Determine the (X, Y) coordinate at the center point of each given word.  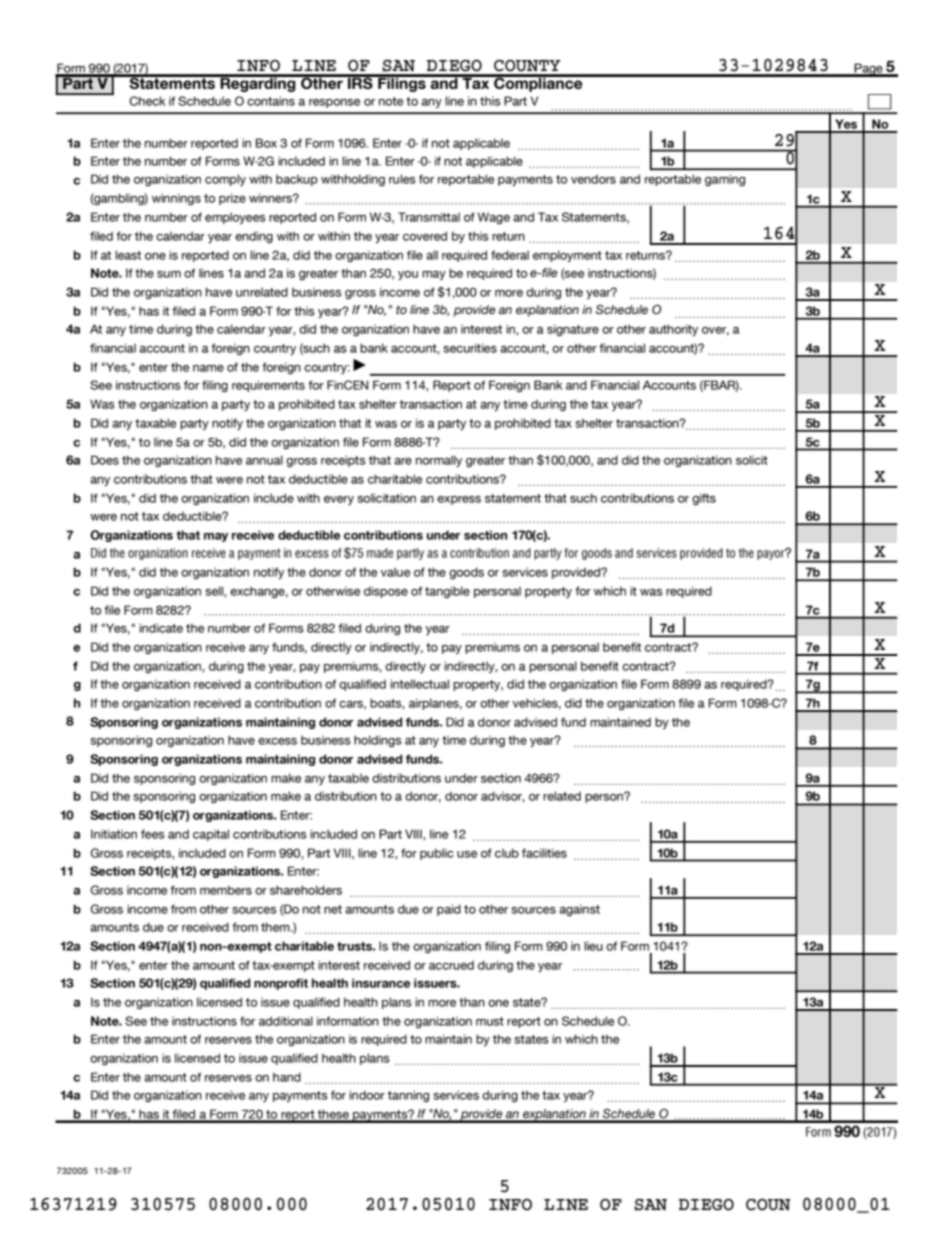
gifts (704, 499)
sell (215, 591)
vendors (593, 179)
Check (147, 101)
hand (287, 1077)
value (395, 572)
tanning (408, 1096)
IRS (360, 82)
